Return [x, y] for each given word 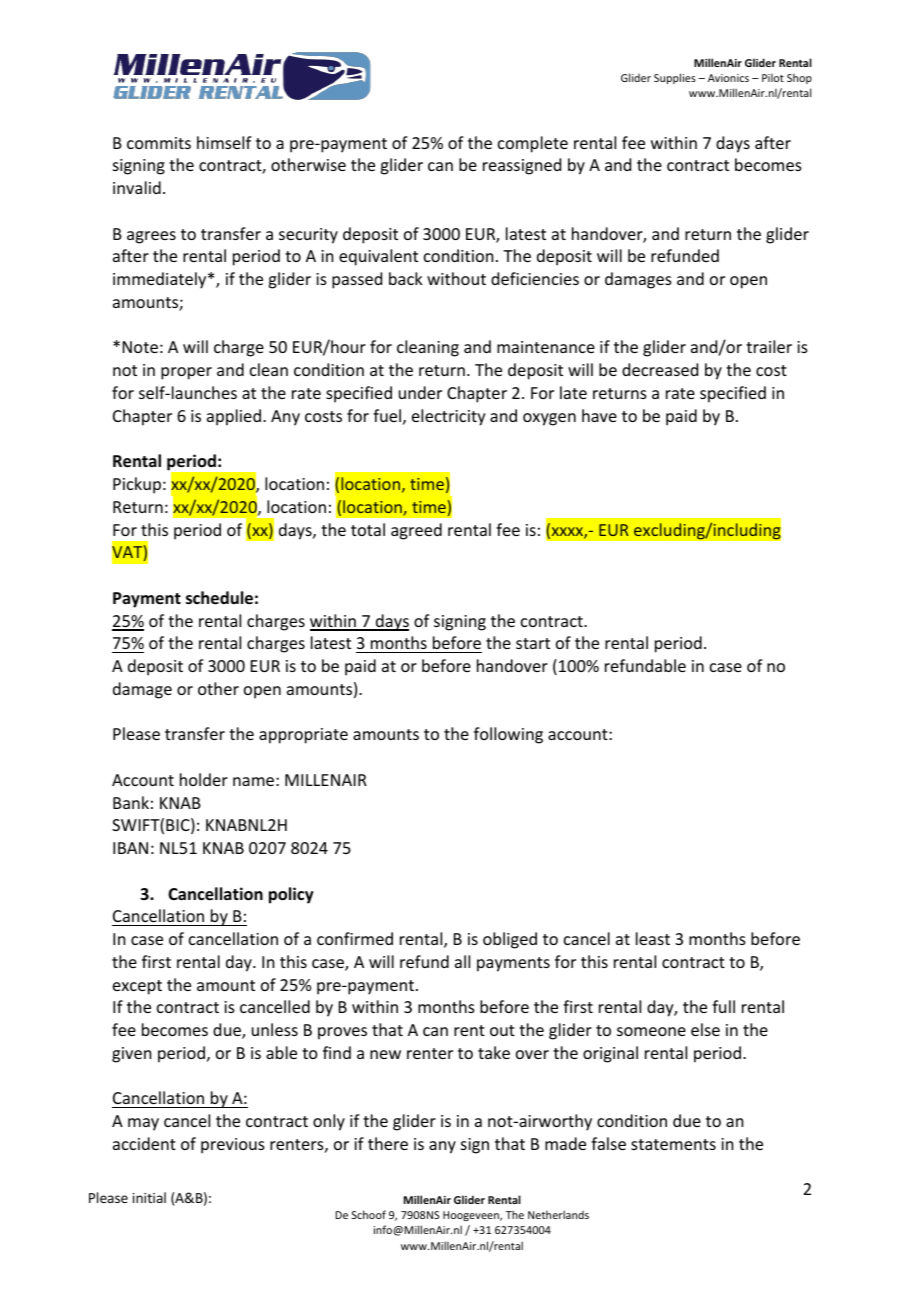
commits [159, 143]
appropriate [303, 736]
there [388, 1143]
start [533, 643]
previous [233, 1146]
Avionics [728, 78]
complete [533, 144]
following [508, 735]
